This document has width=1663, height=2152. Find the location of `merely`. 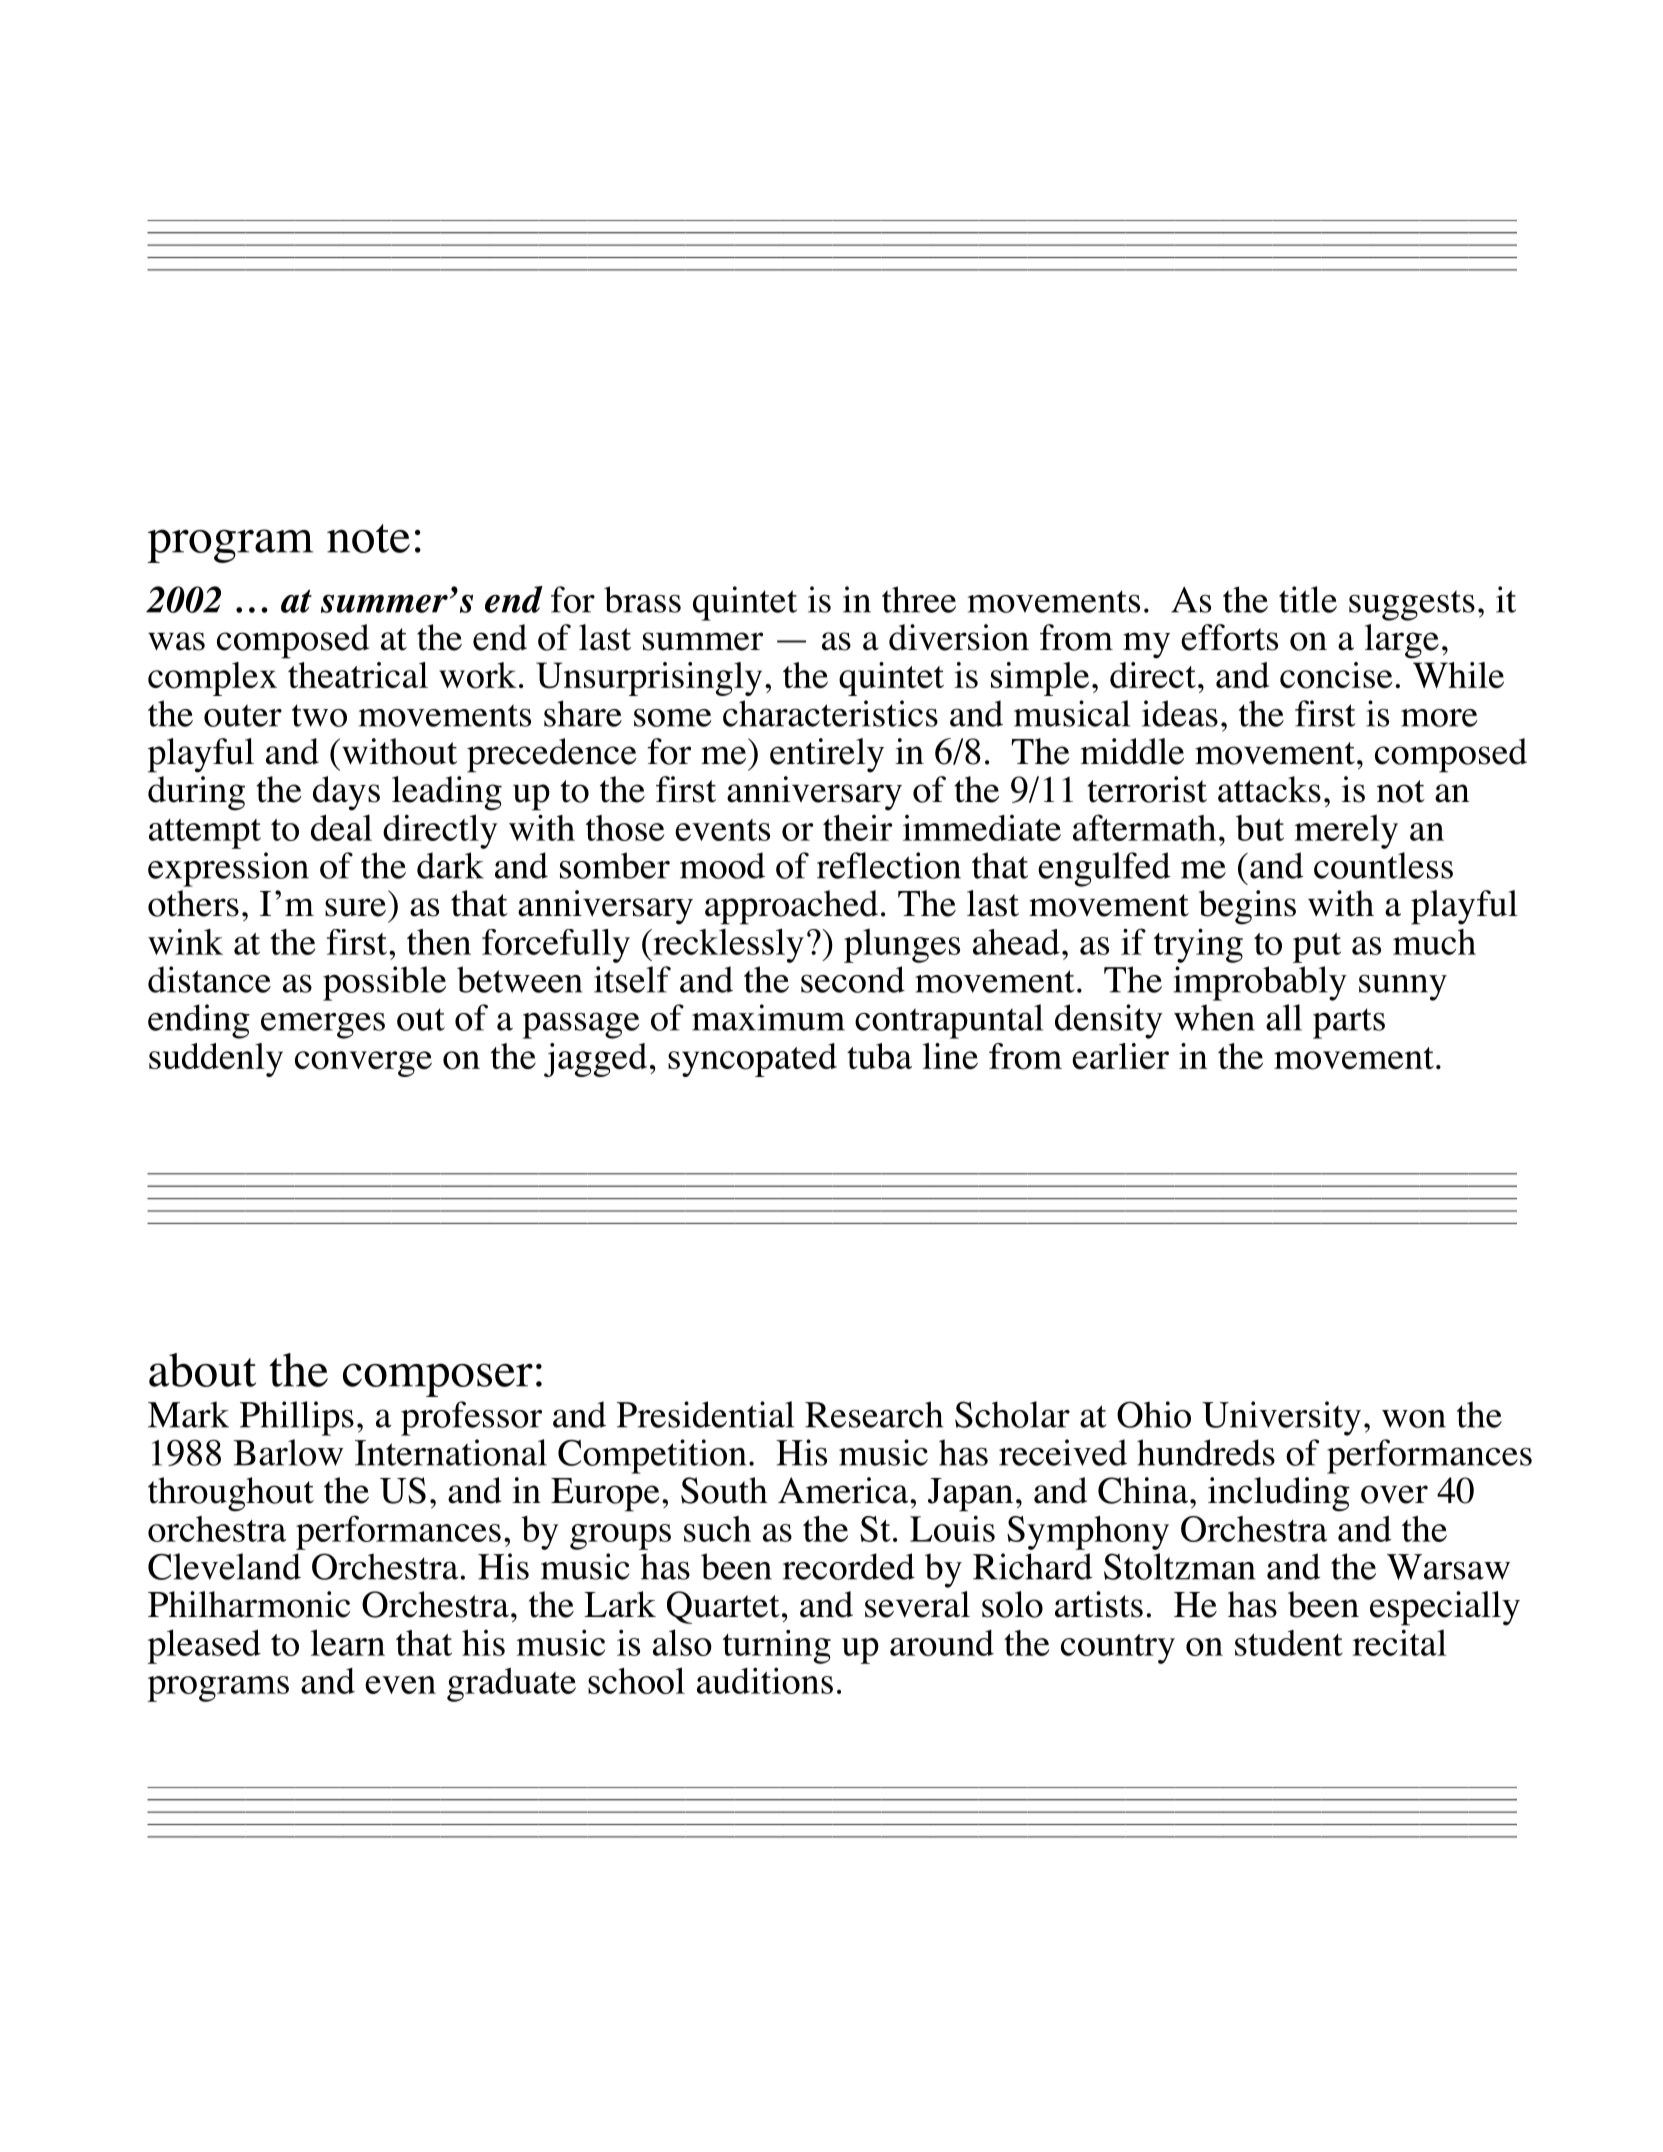

merely is located at coordinates (1346, 831).
